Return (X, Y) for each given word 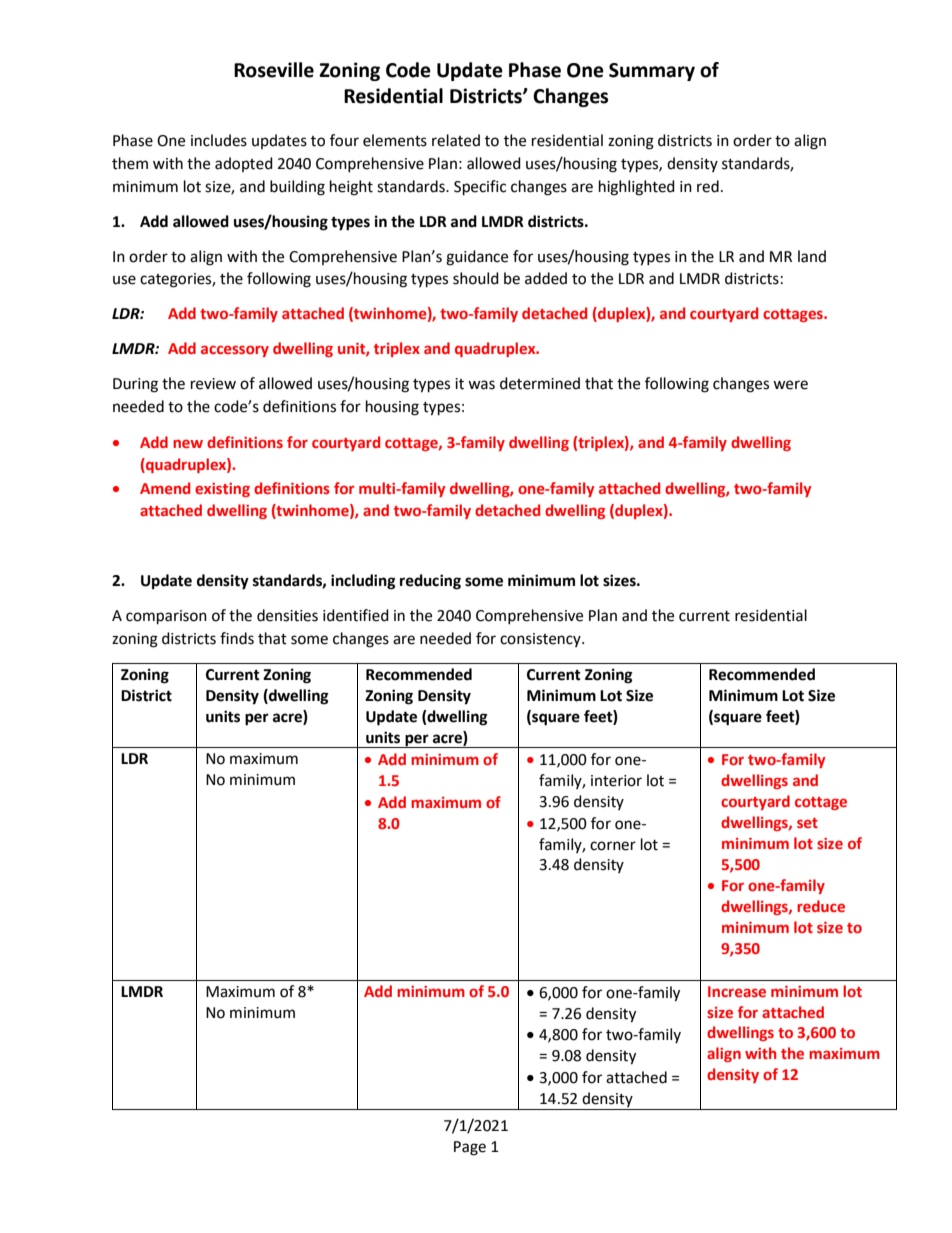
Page (470, 1148)
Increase (737, 991)
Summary (652, 72)
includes (219, 140)
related (456, 140)
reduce (821, 906)
